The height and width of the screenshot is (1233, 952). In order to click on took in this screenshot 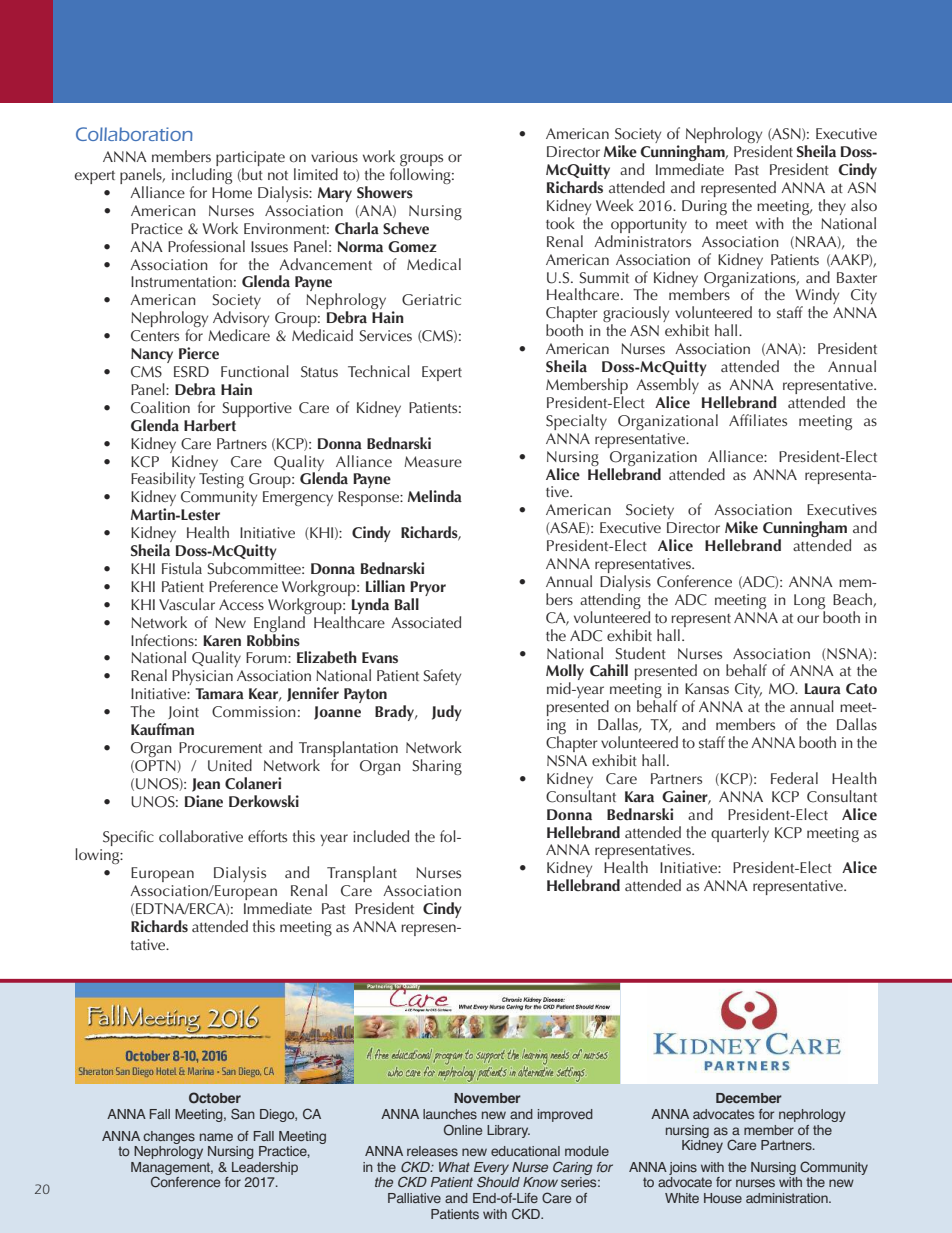, I will do `click(560, 223)`.
